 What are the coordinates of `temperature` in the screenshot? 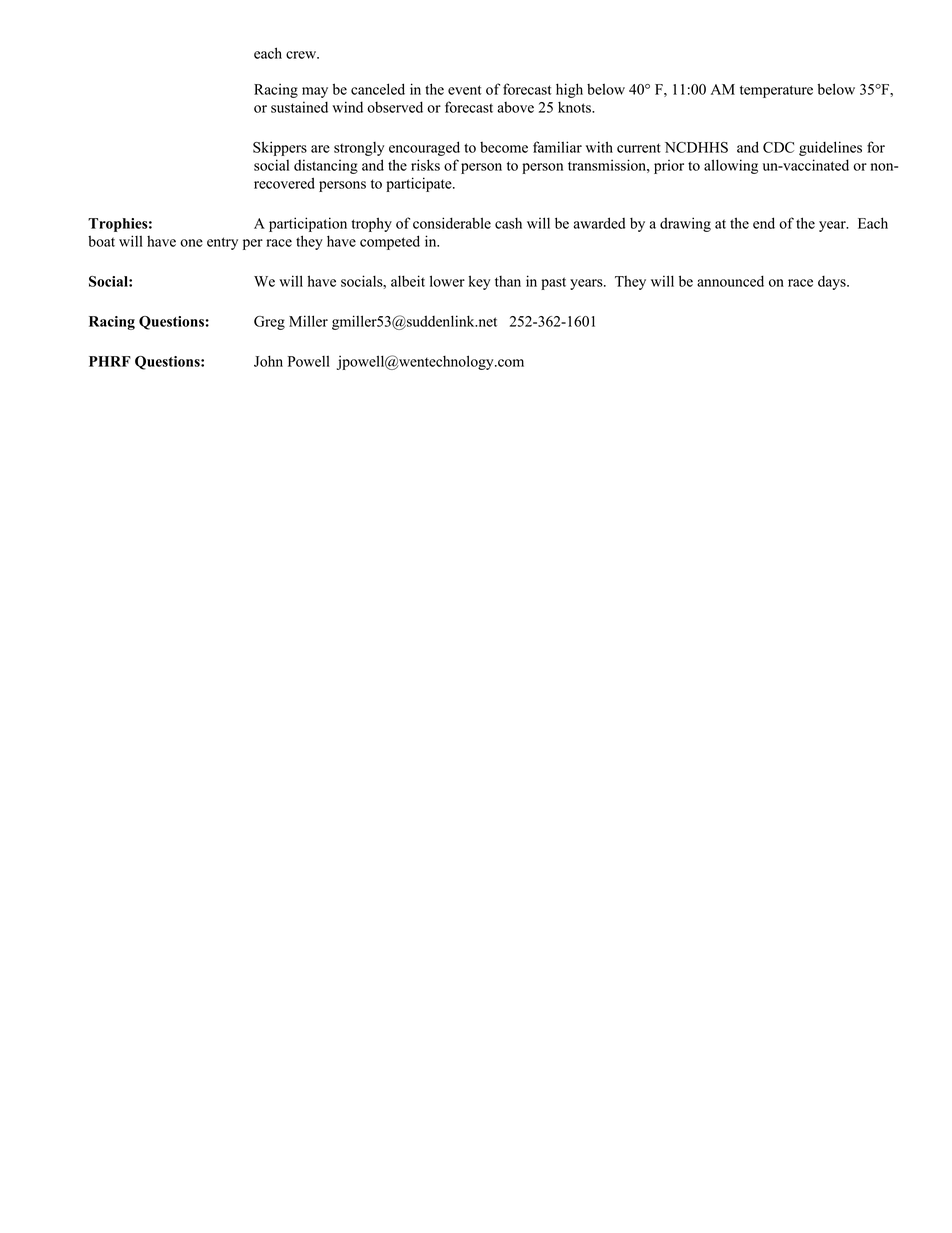 It's located at (776, 91).
